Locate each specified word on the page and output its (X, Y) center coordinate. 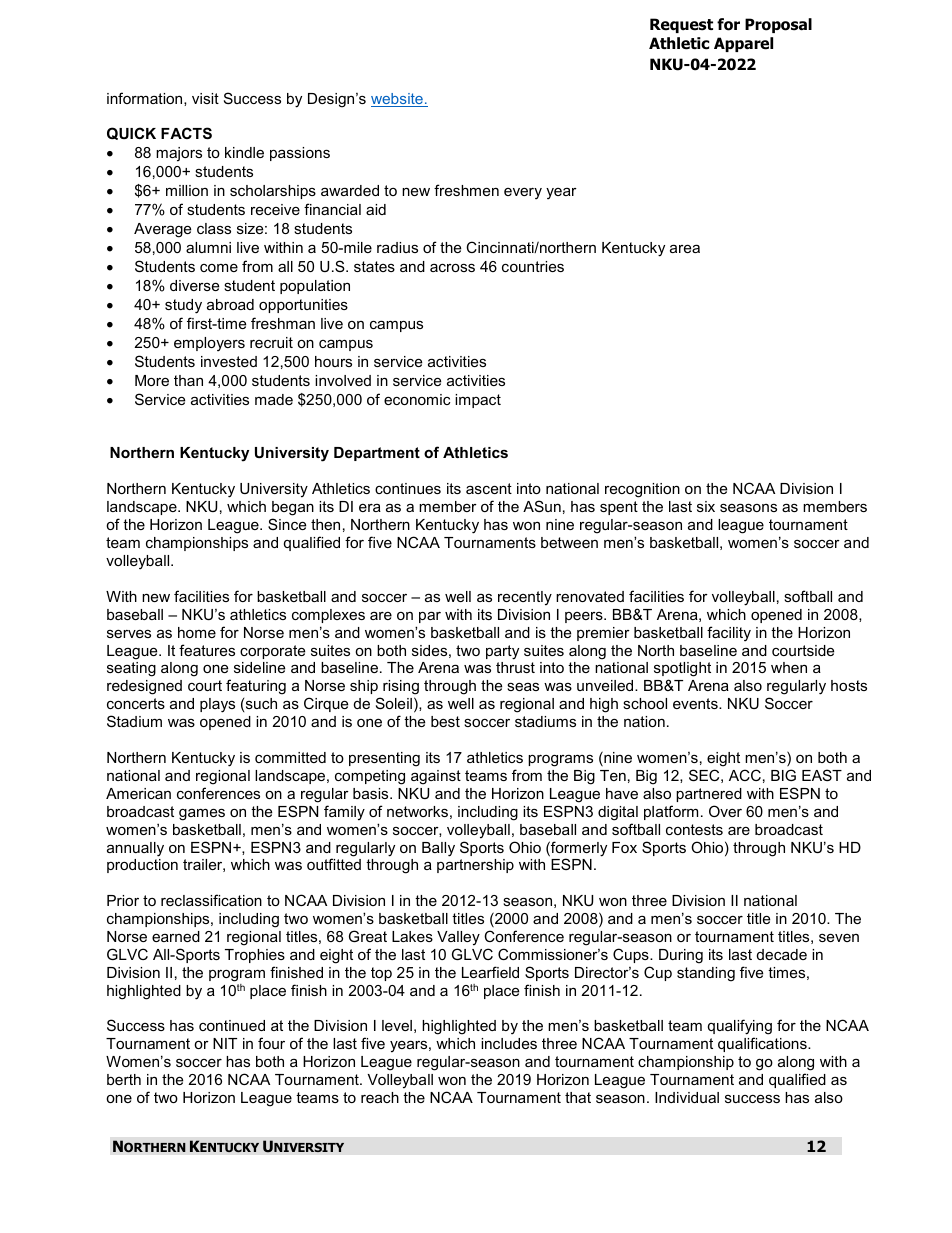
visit (205, 98)
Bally (438, 849)
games (202, 814)
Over (725, 811)
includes (509, 1043)
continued (232, 1025)
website (398, 100)
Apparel (743, 44)
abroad (230, 304)
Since (287, 524)
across (452, 267)
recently (525, 598)
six (706, 506)
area (685, 248)
